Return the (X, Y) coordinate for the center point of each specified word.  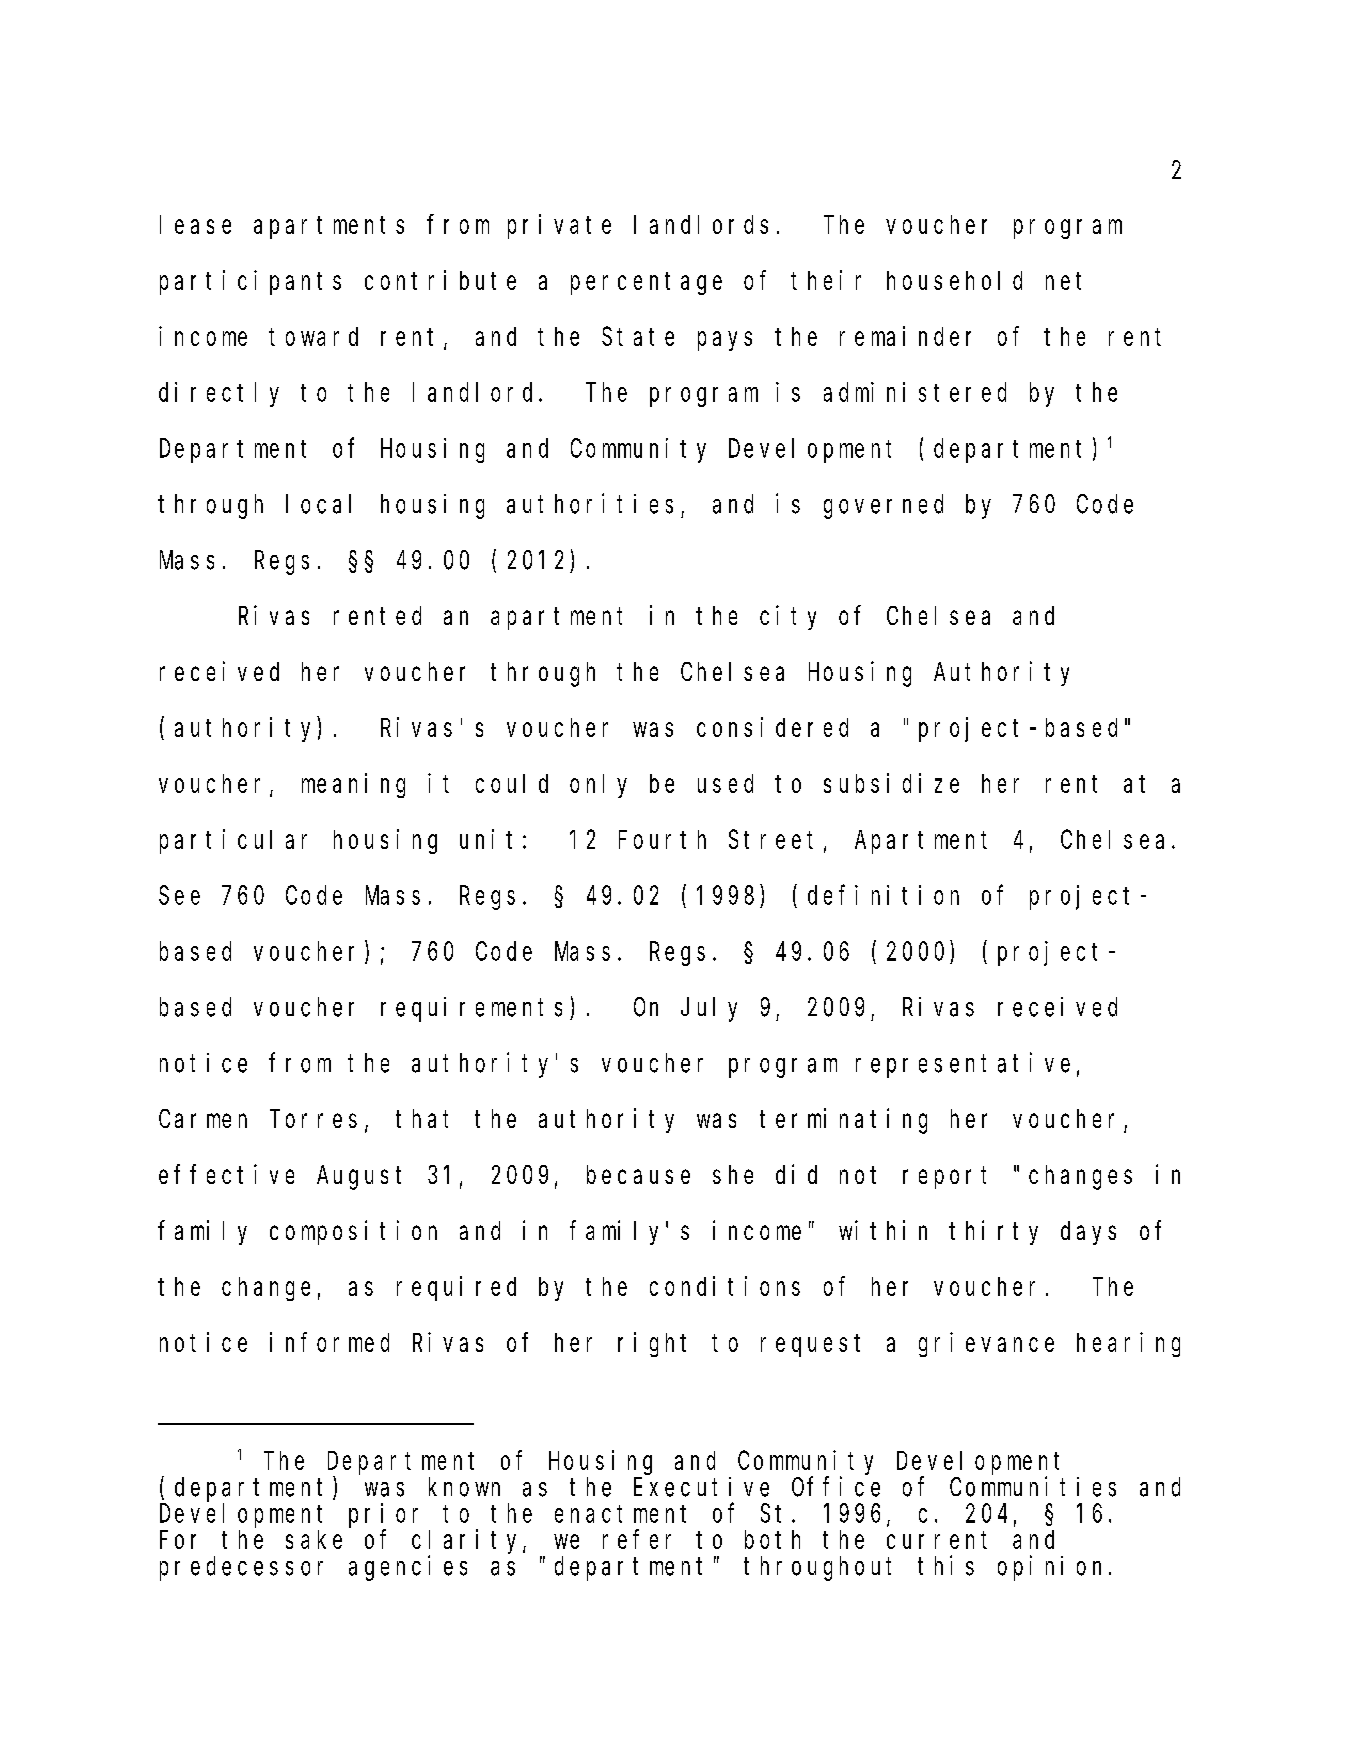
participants (250, 282)
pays (725, 341)
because (638, 1174)
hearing (1128, 1344)
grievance (986, 1344)
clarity (468, 1541)
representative (963, 1065)
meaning (353, 785)
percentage (646, 283)
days (1088, 1233)
